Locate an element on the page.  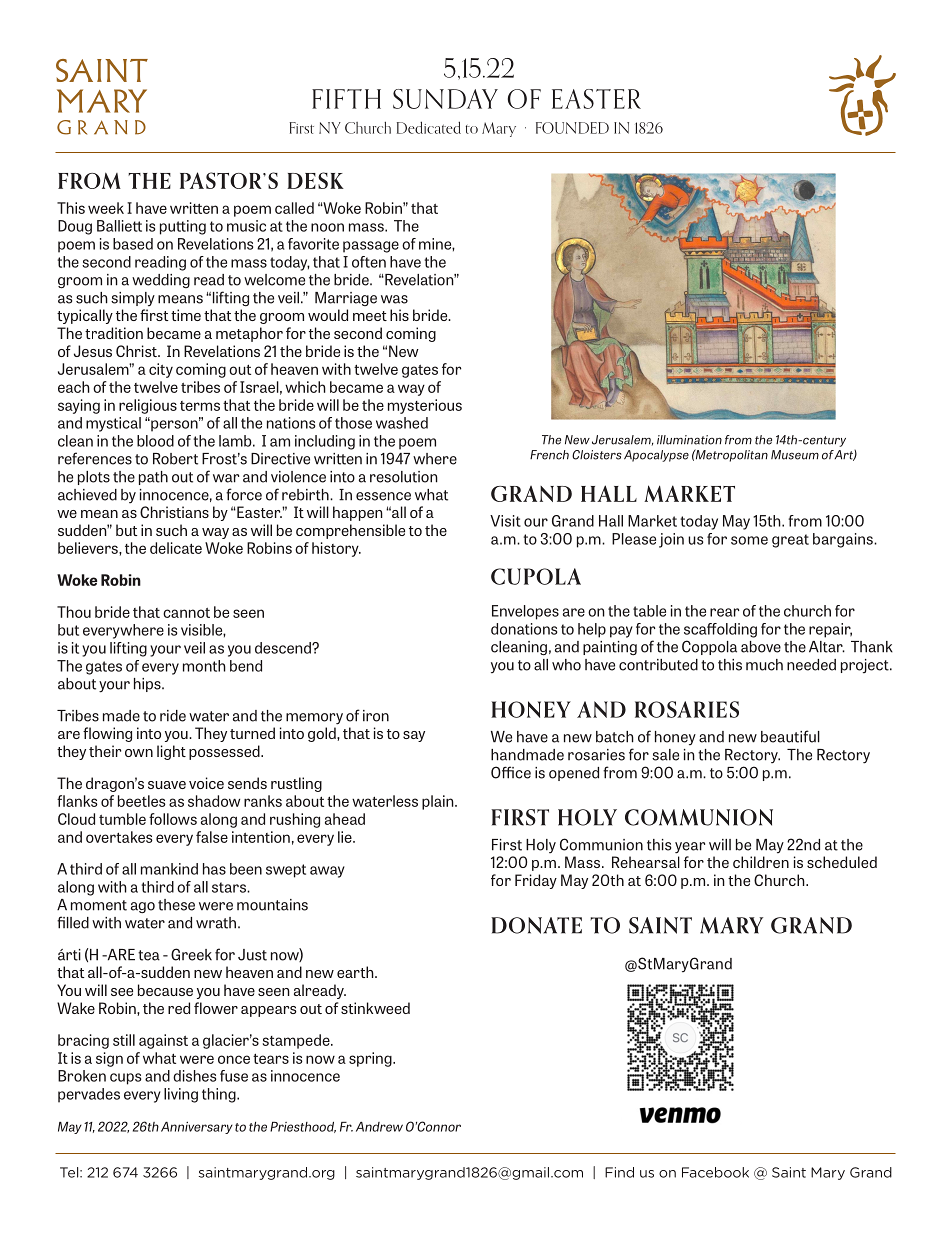
Greek is located at coordinates (191, 954).
